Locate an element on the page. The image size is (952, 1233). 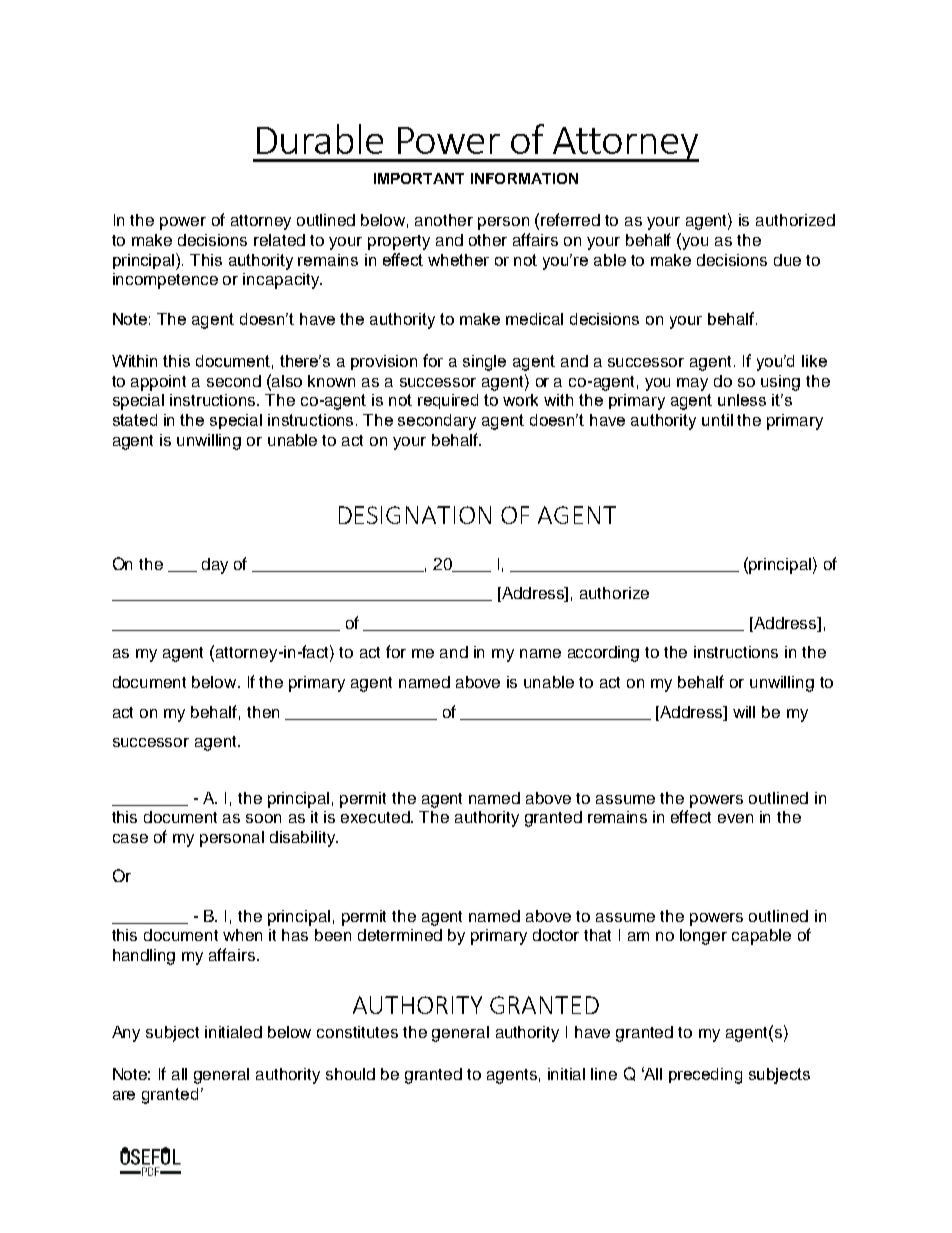
according is located at coordinates (603, 654).
